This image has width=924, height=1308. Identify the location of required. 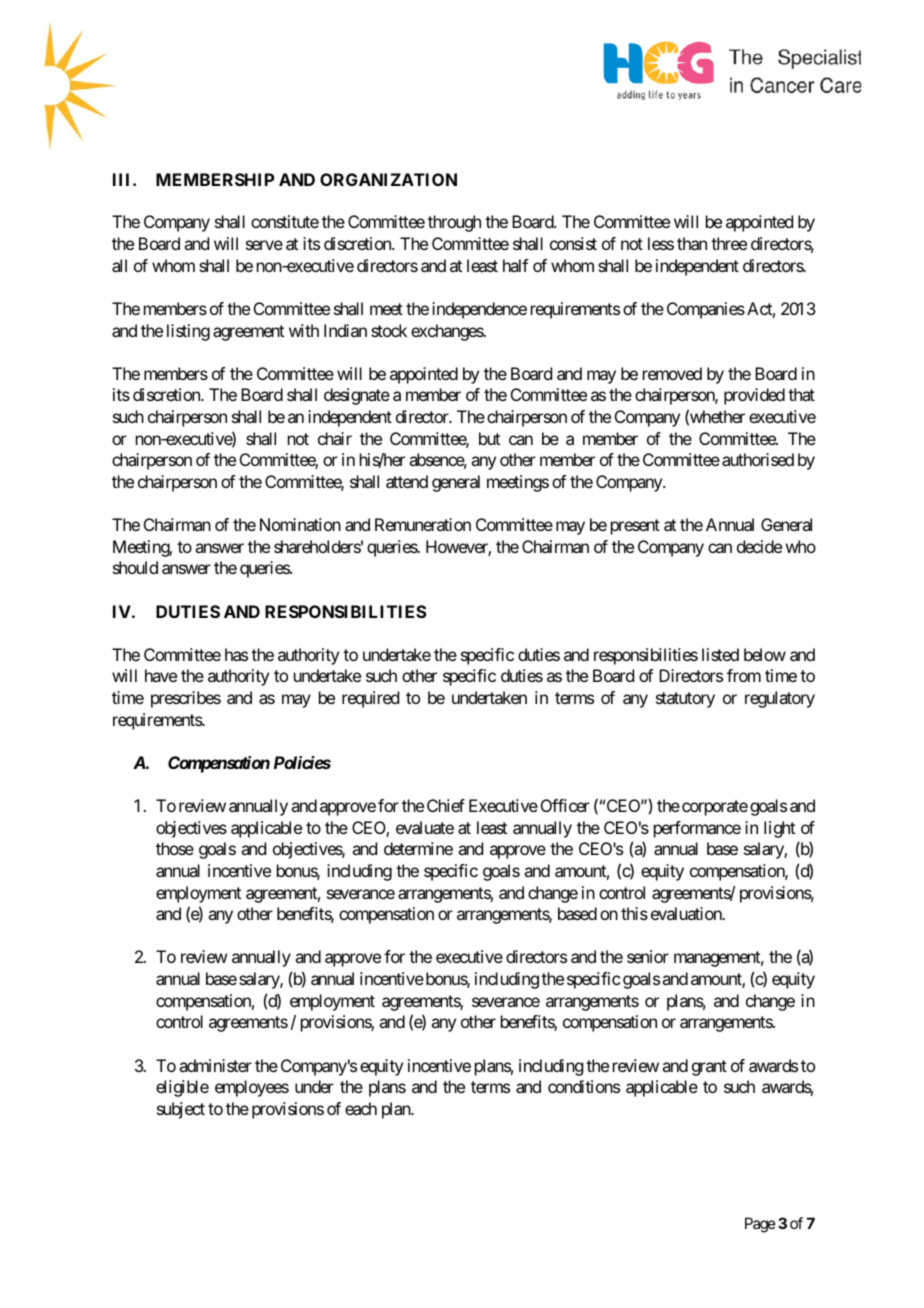
(370, 699).
